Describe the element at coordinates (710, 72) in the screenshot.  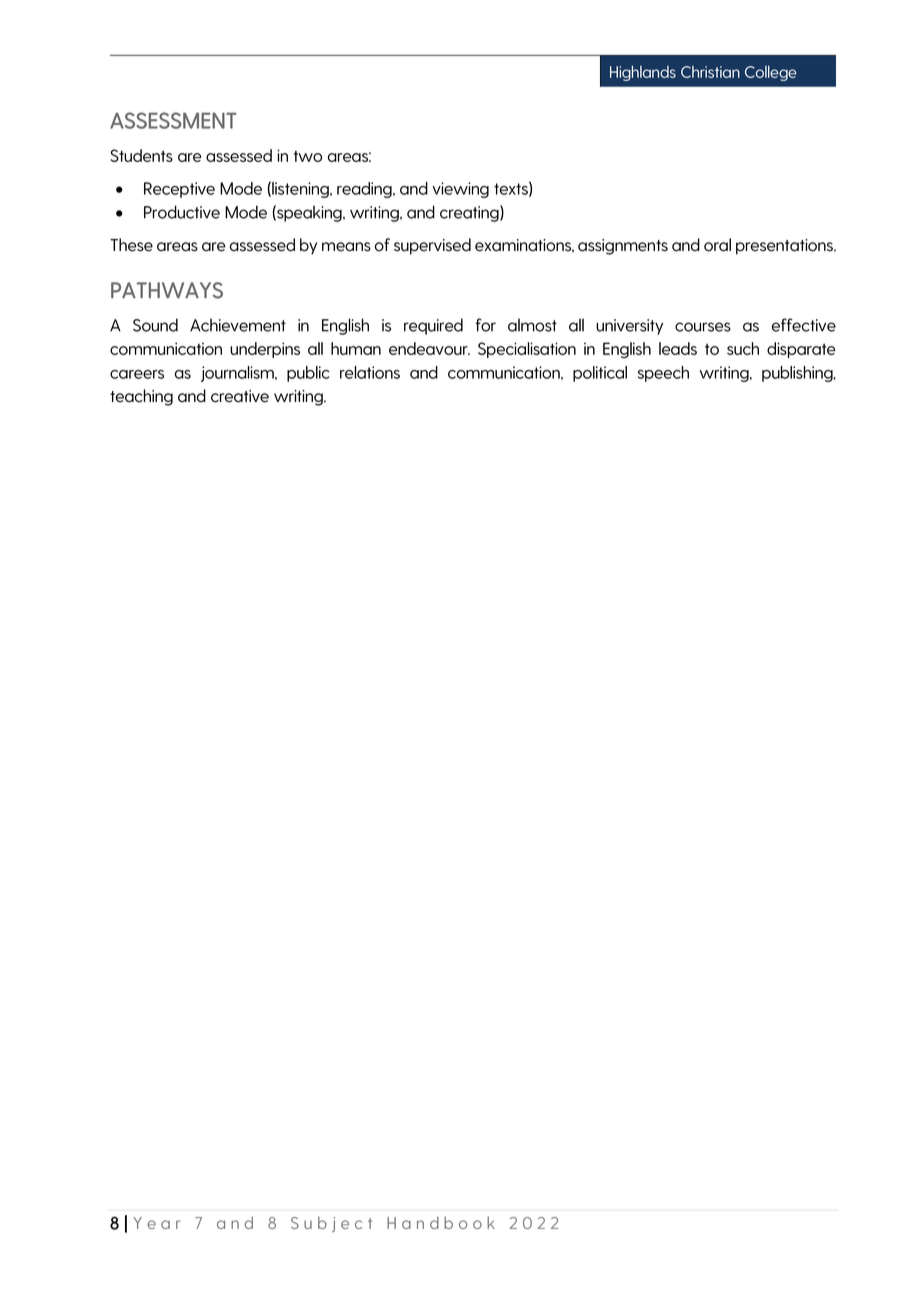
I see `Christian` at that location.
